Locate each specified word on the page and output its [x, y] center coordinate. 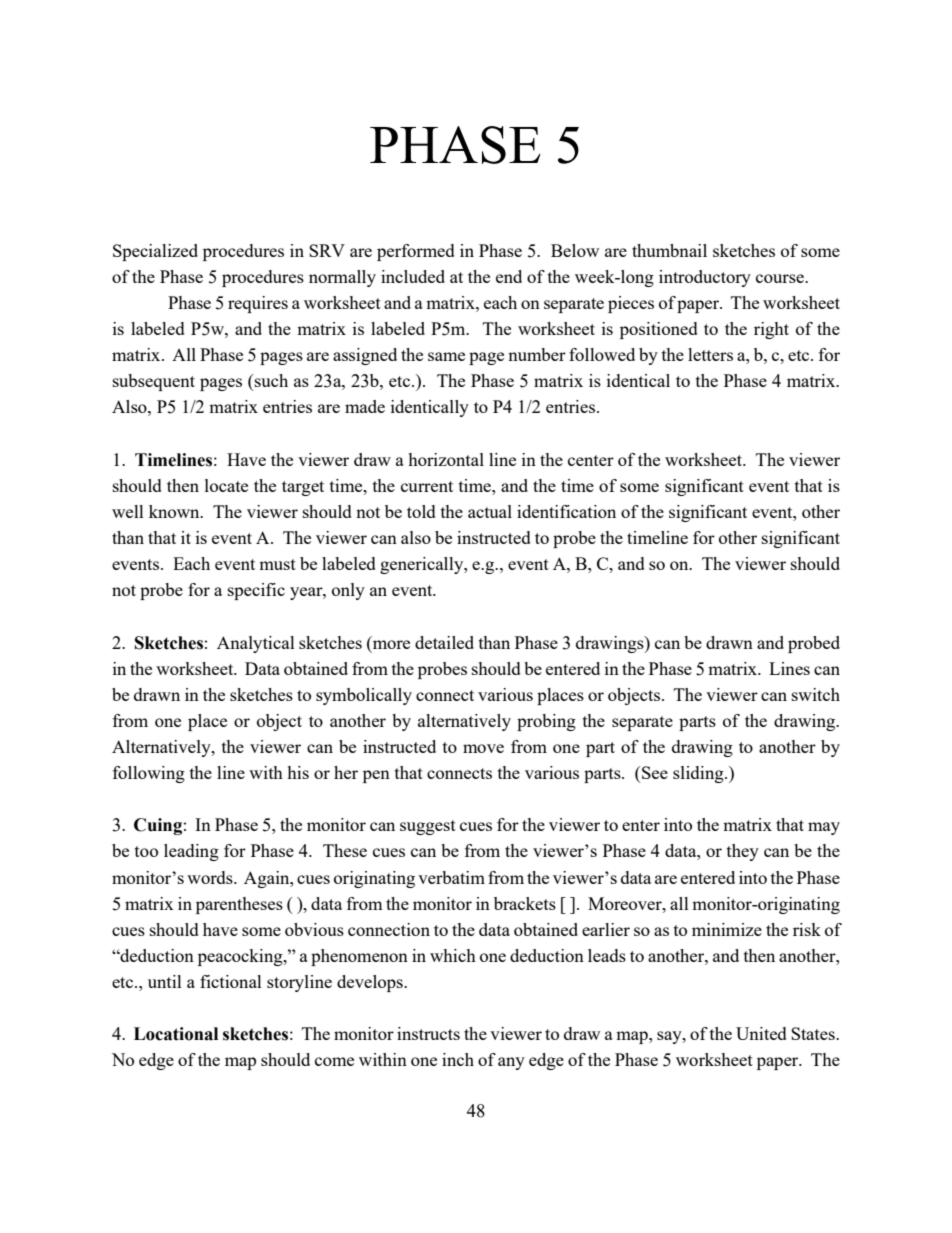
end [509, 276]
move [483, 748]
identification [566, 511]
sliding [699, 774]
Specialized [155, 252]
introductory [705, 278]
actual [490, 511]
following [149, 774]
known [175, 511]
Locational [176, 1034]
